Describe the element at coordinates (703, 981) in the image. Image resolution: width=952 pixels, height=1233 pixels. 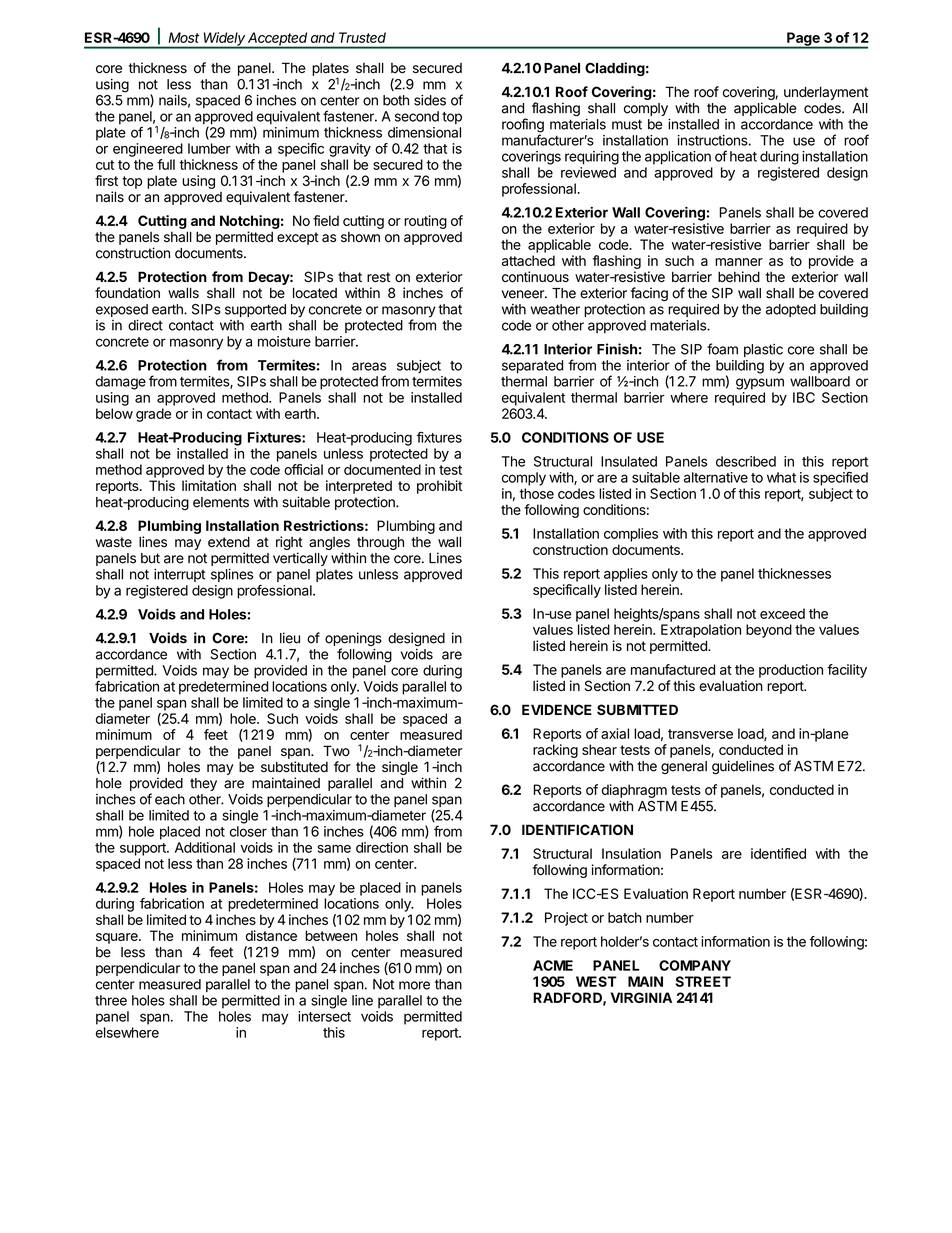
I see `STREET` at that location.
